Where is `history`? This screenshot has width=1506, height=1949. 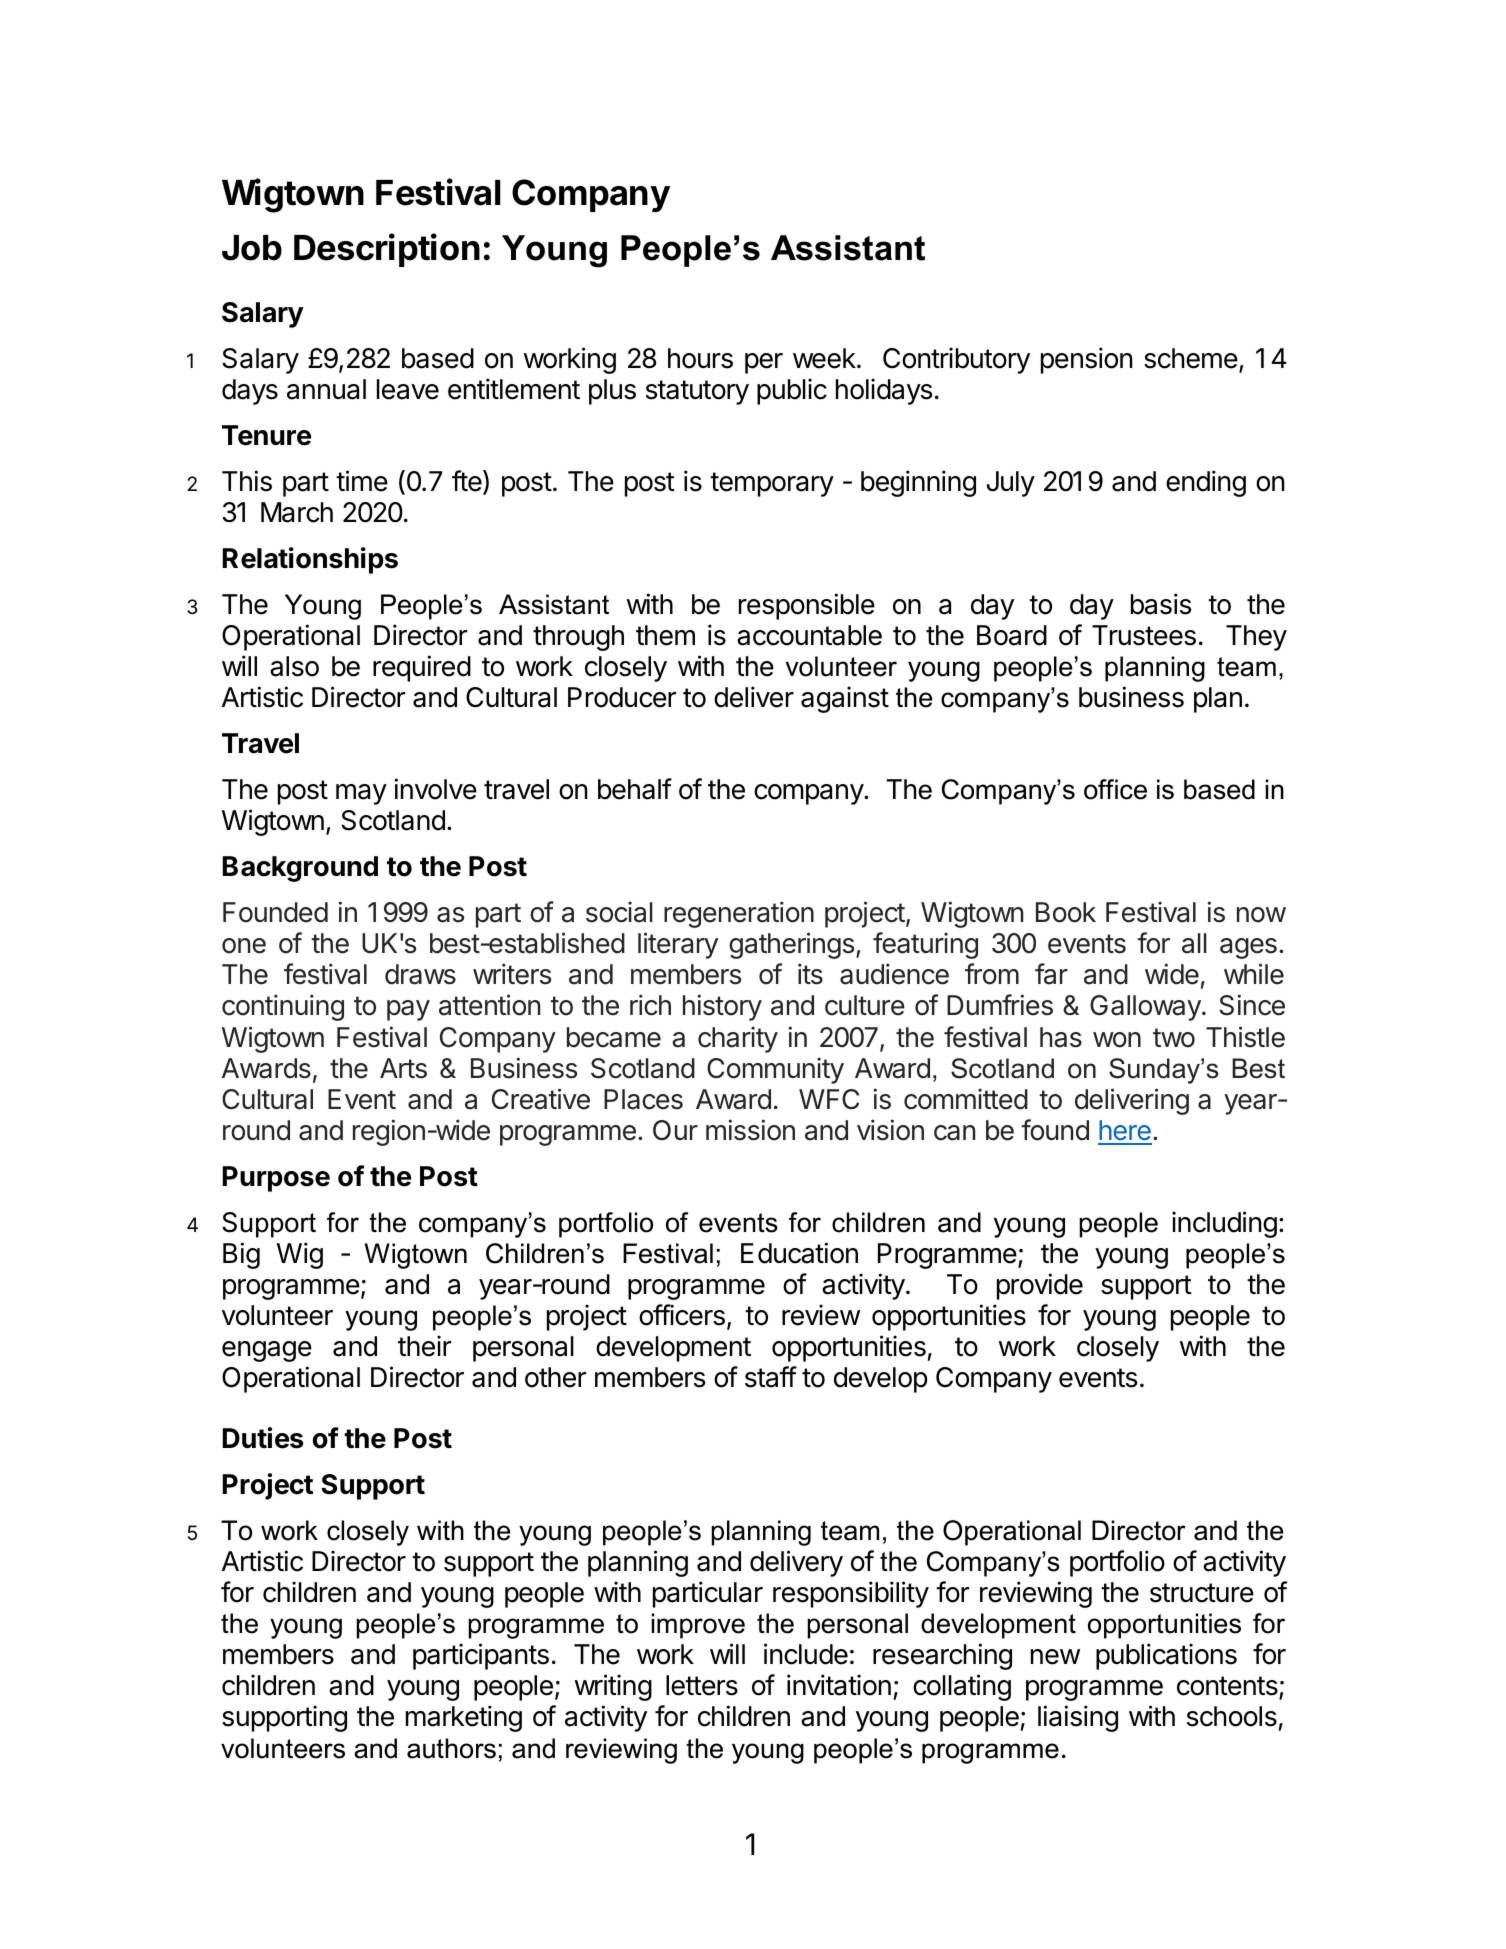 history is located at coordinates (722, 1007).
